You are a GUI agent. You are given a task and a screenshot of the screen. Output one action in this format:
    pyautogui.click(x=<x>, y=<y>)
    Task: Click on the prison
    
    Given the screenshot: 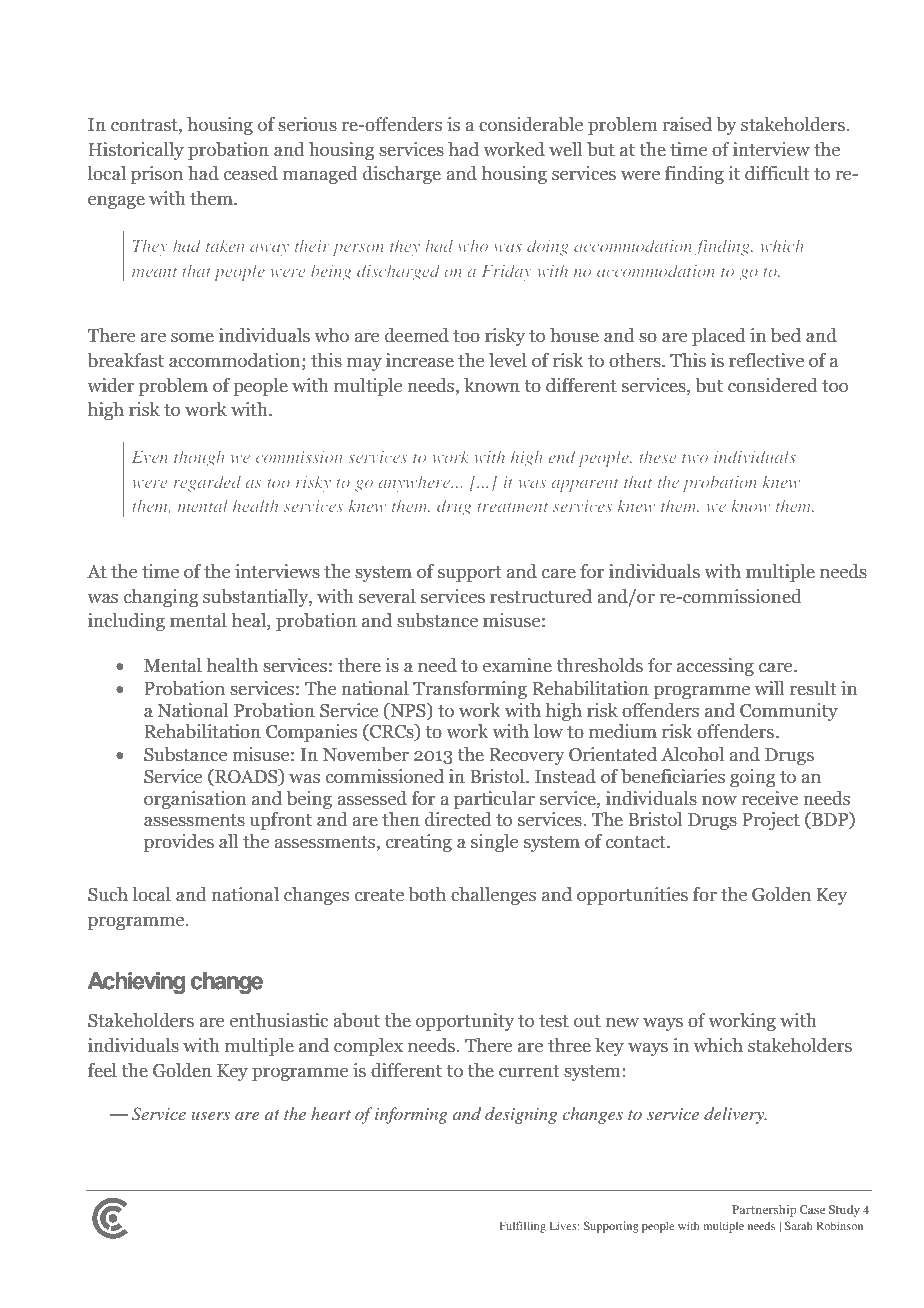 What is the action you would take?
    pyautogui.click(x=157, y=175)
